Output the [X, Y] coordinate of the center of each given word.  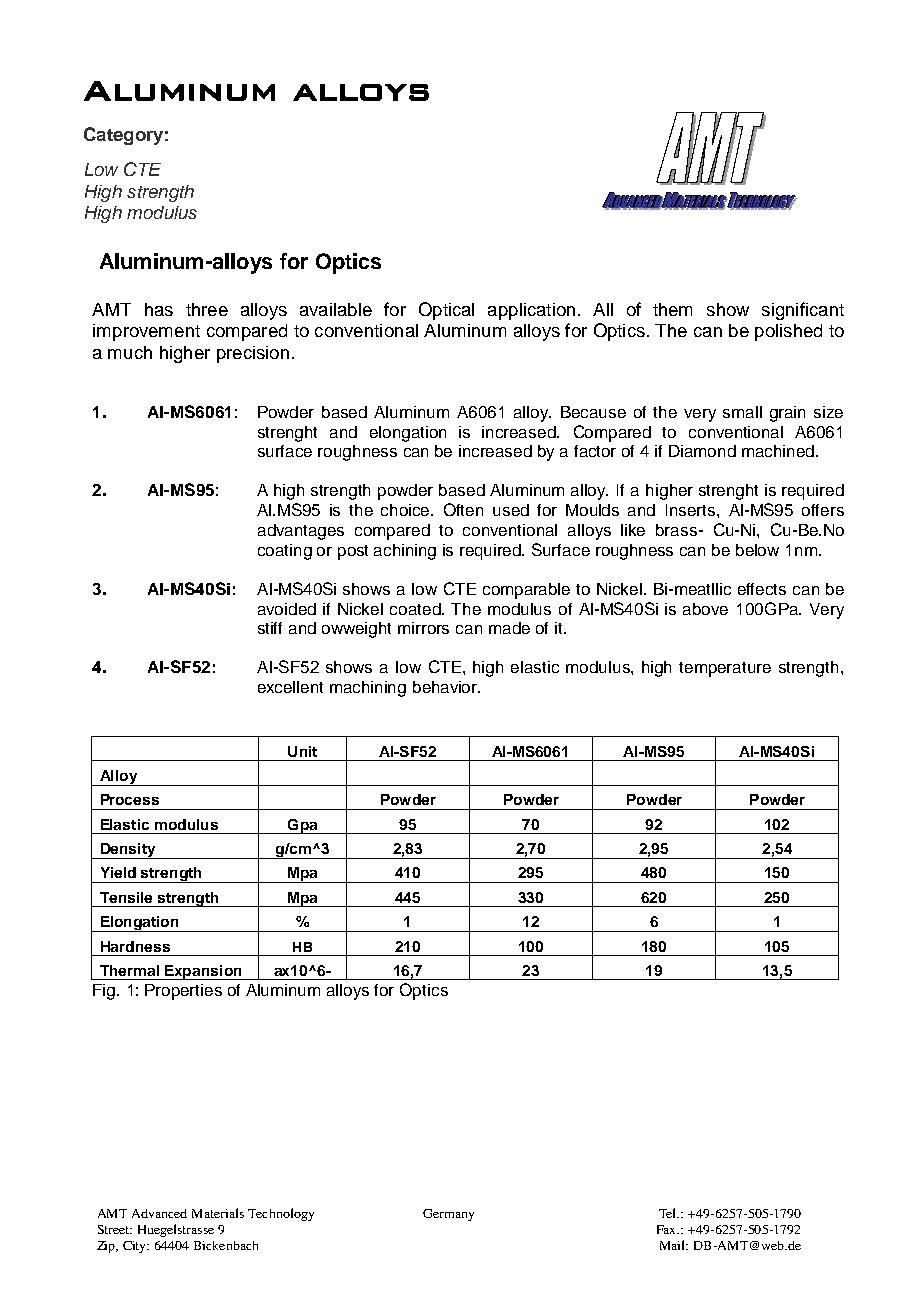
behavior [446, 687]
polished [788, 332]
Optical [446, 311]
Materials [218, 1213]
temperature [725, 669]
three [207, 309]
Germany [448, 1215]
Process [130, 799]
